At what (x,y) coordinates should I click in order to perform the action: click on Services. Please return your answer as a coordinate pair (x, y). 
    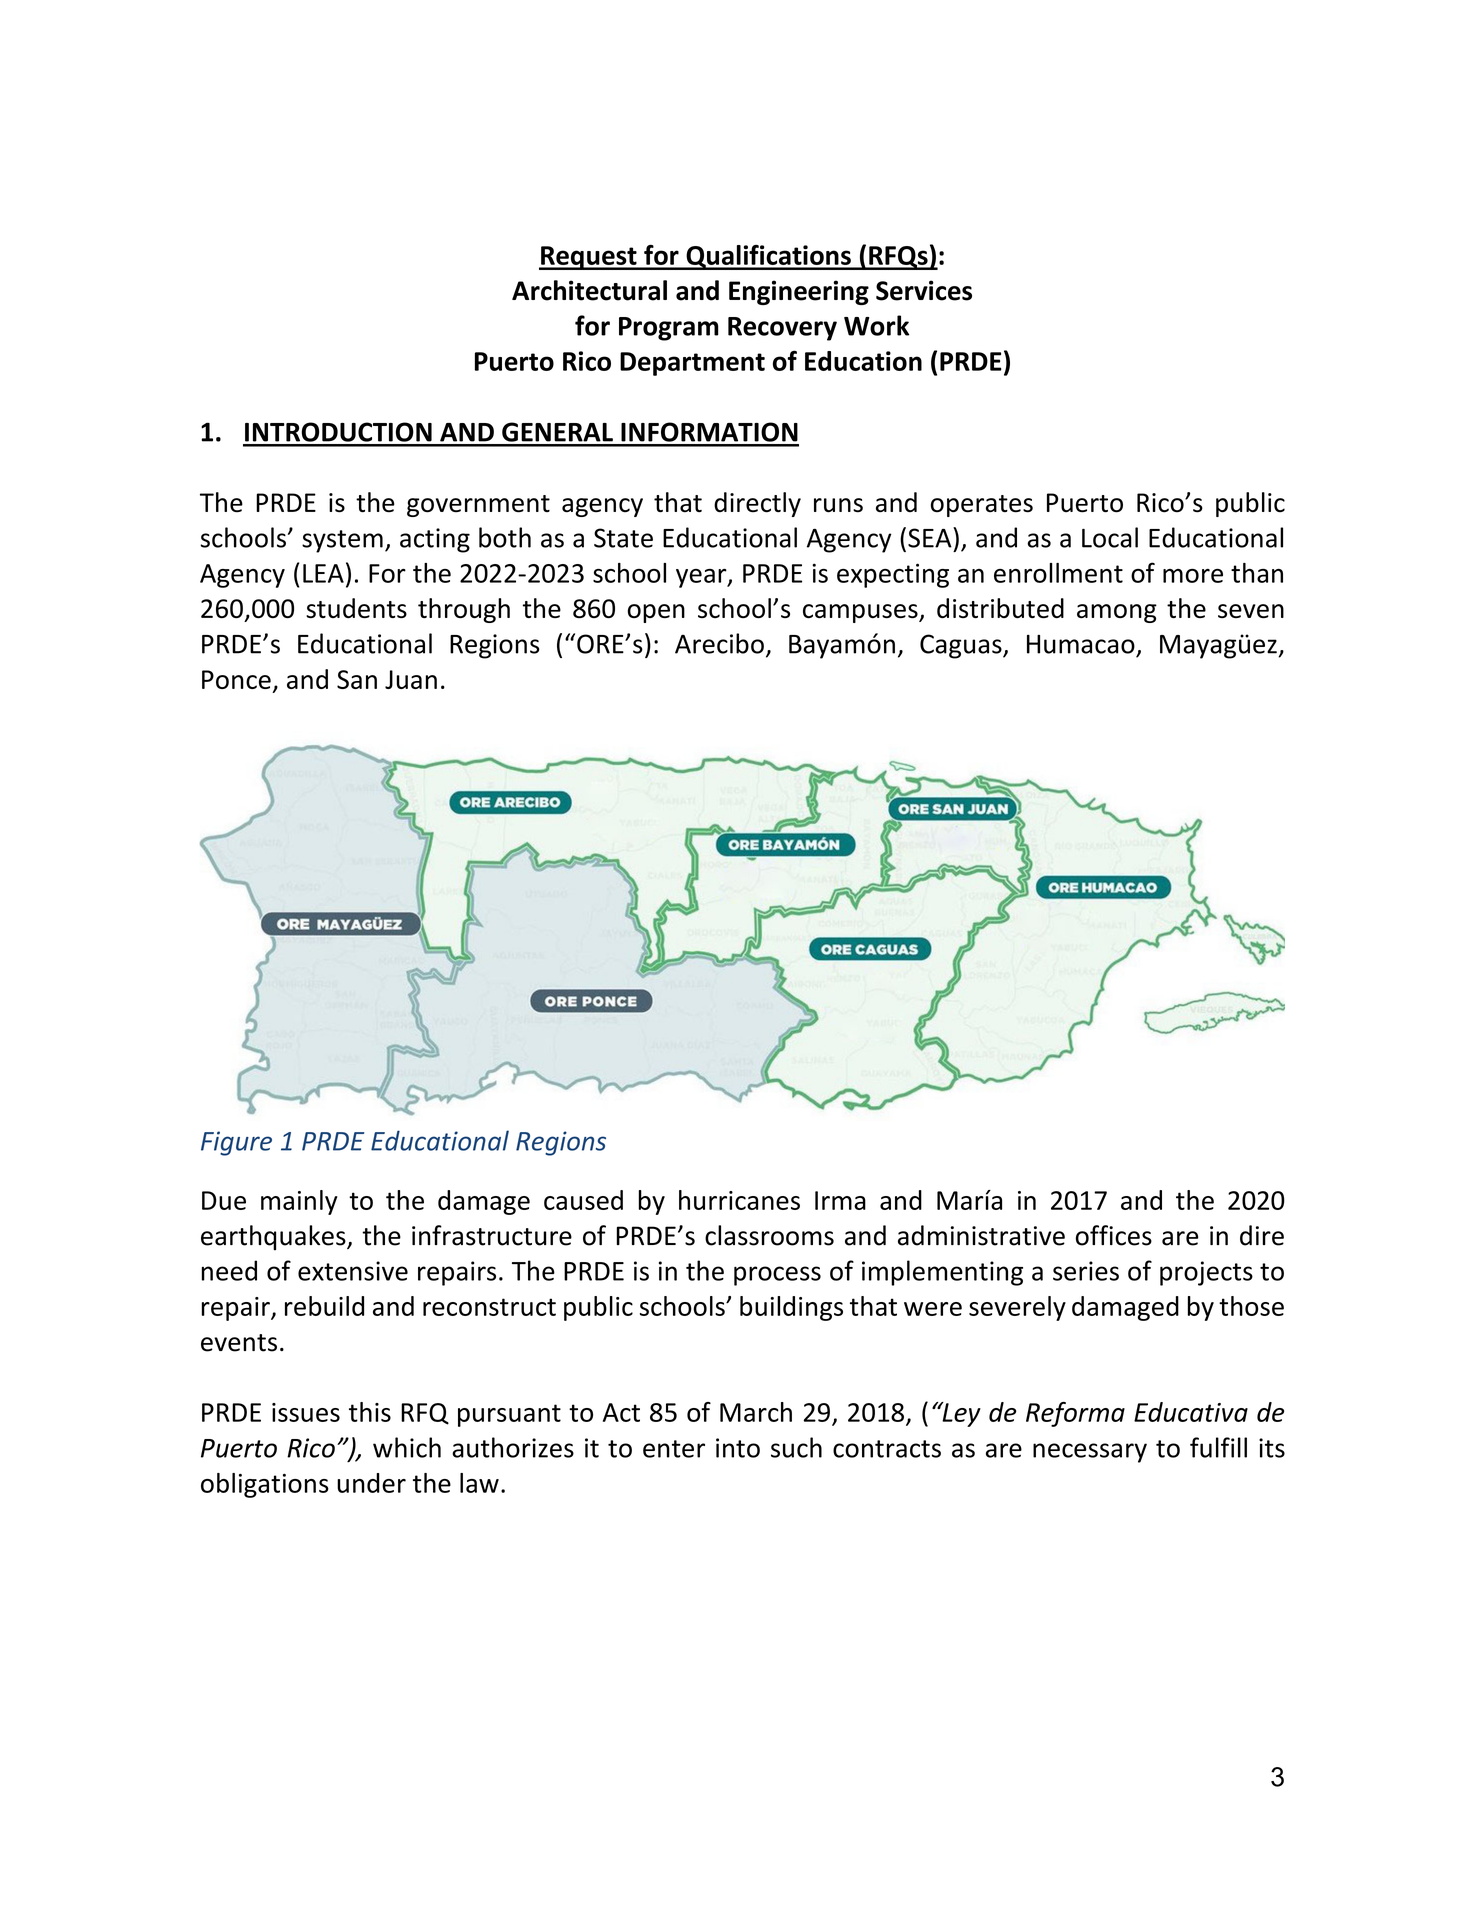
    Looking at the image, I should click on (924, 290).
